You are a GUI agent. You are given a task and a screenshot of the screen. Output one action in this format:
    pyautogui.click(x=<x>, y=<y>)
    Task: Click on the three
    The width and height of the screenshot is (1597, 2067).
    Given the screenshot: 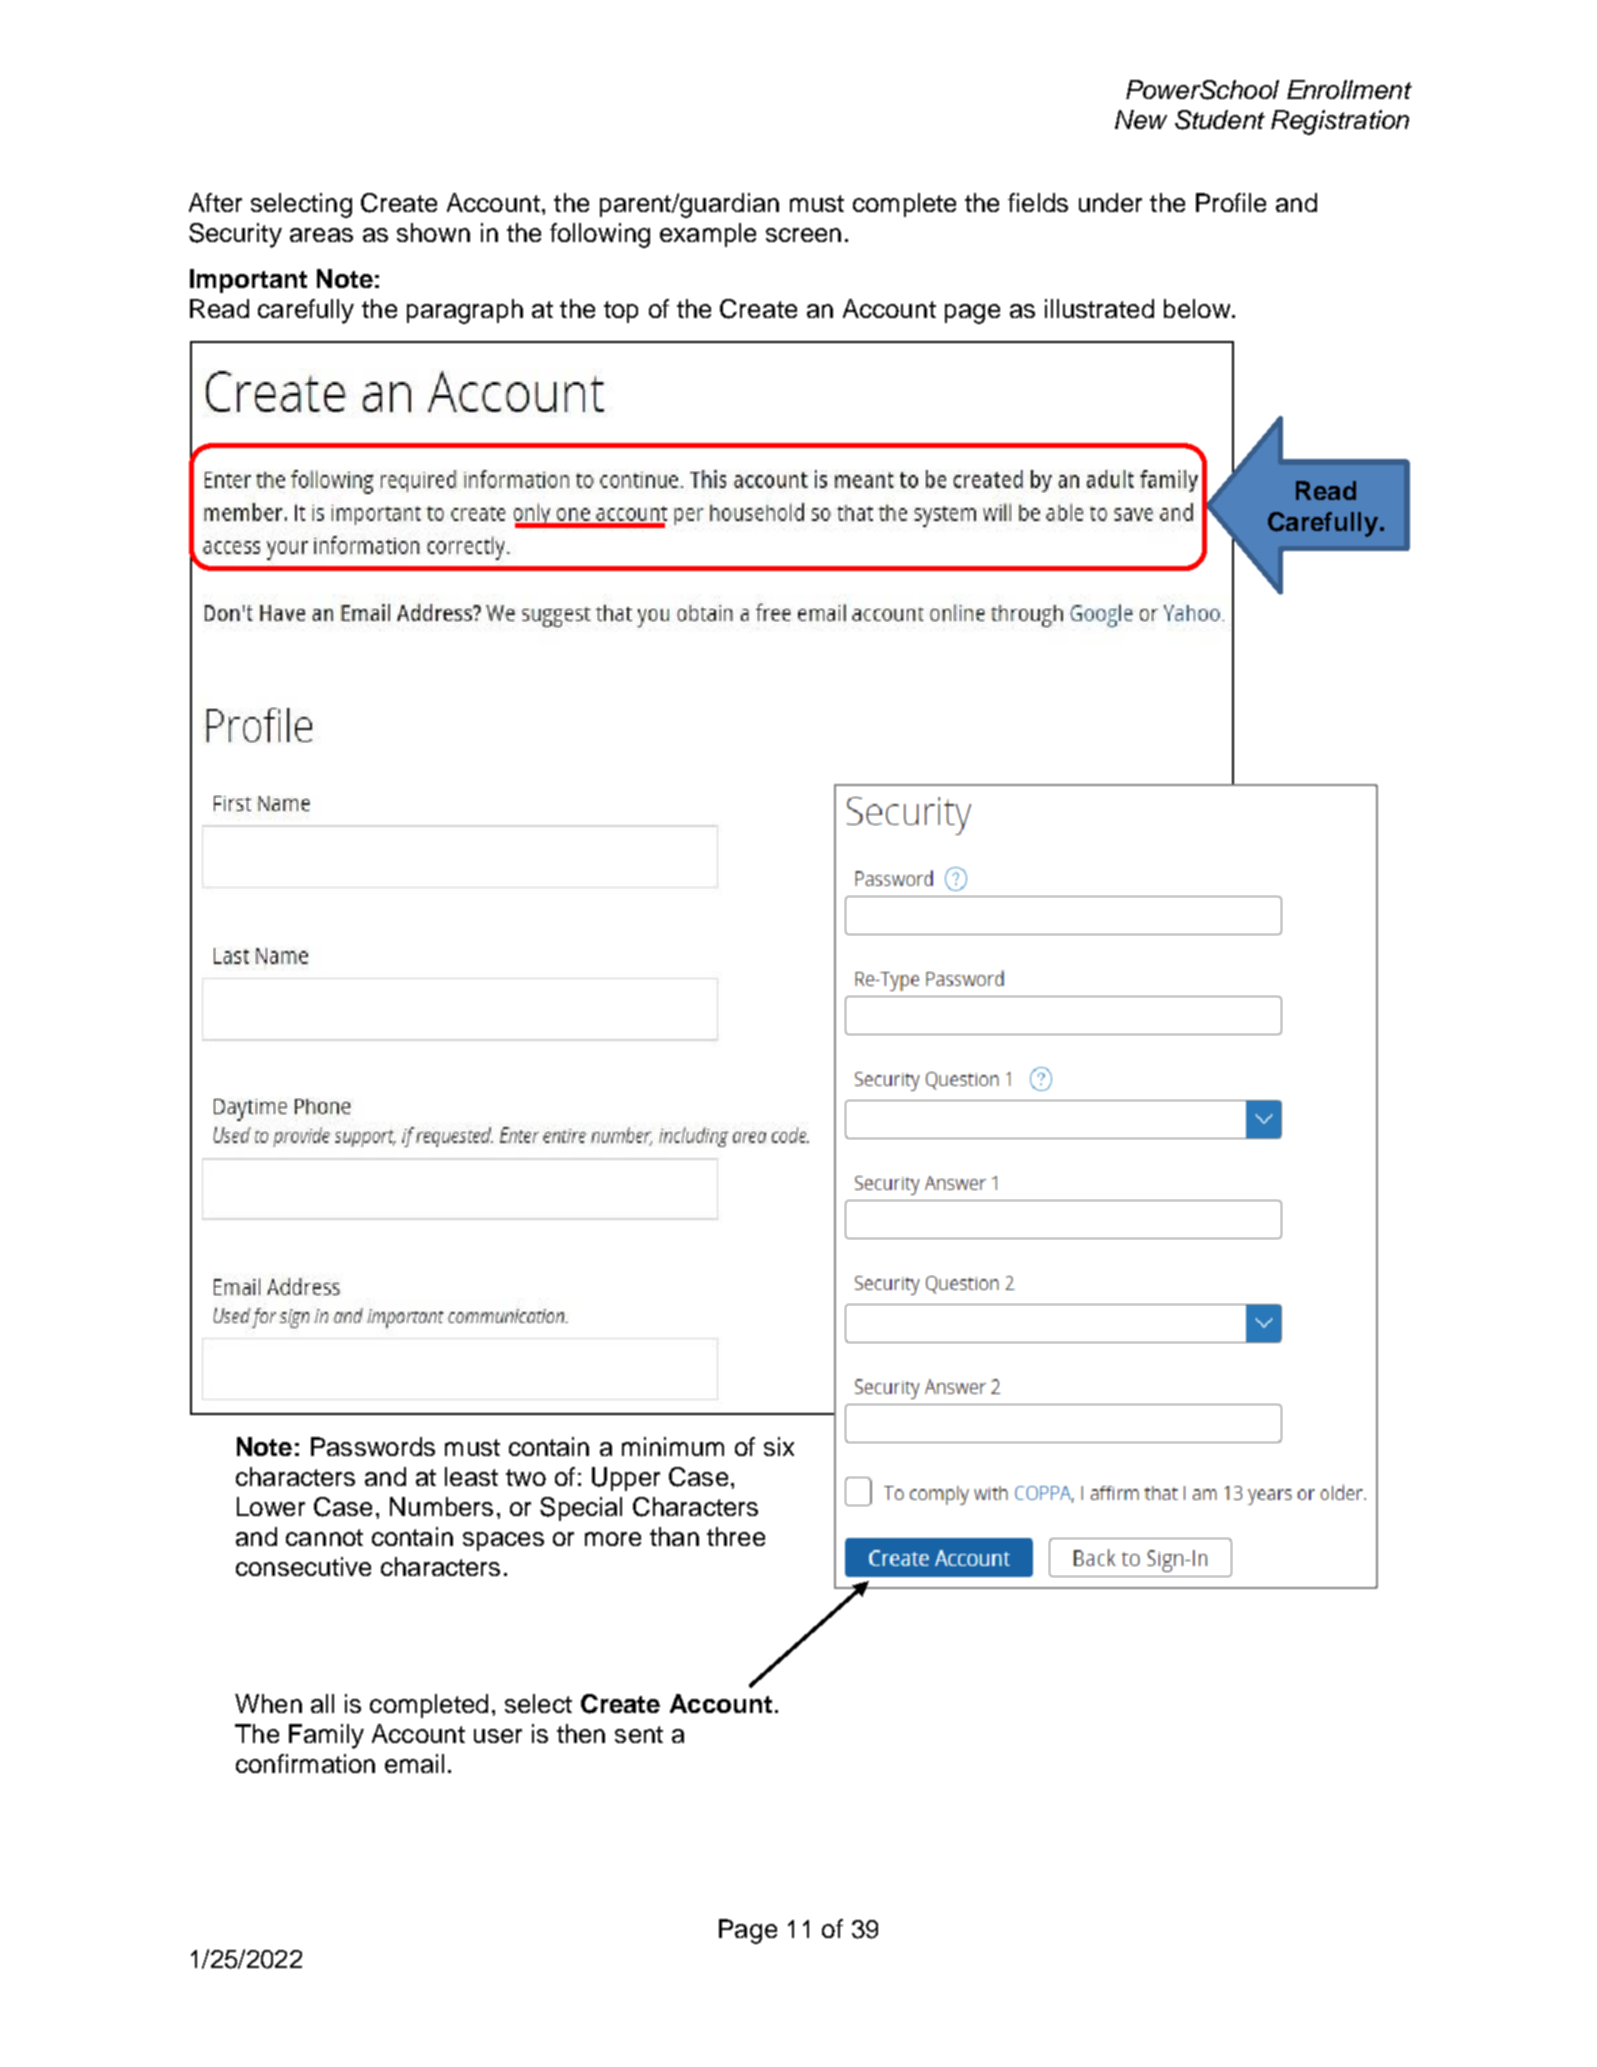 What is the action you would take?
    pyautogui.click(x=736, y=1536)
